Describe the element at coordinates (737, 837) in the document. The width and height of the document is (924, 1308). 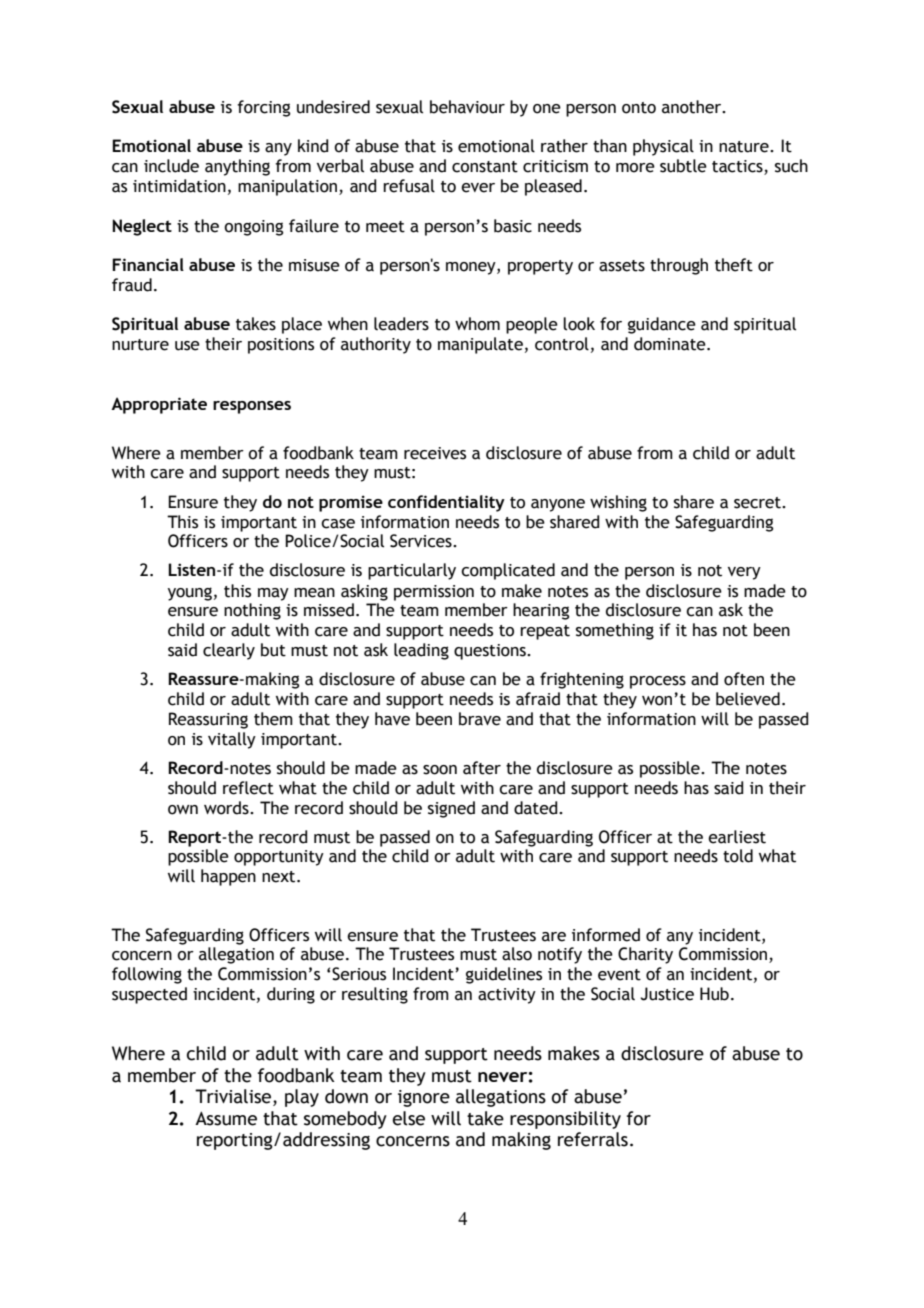
I see `earliest` at that location.
